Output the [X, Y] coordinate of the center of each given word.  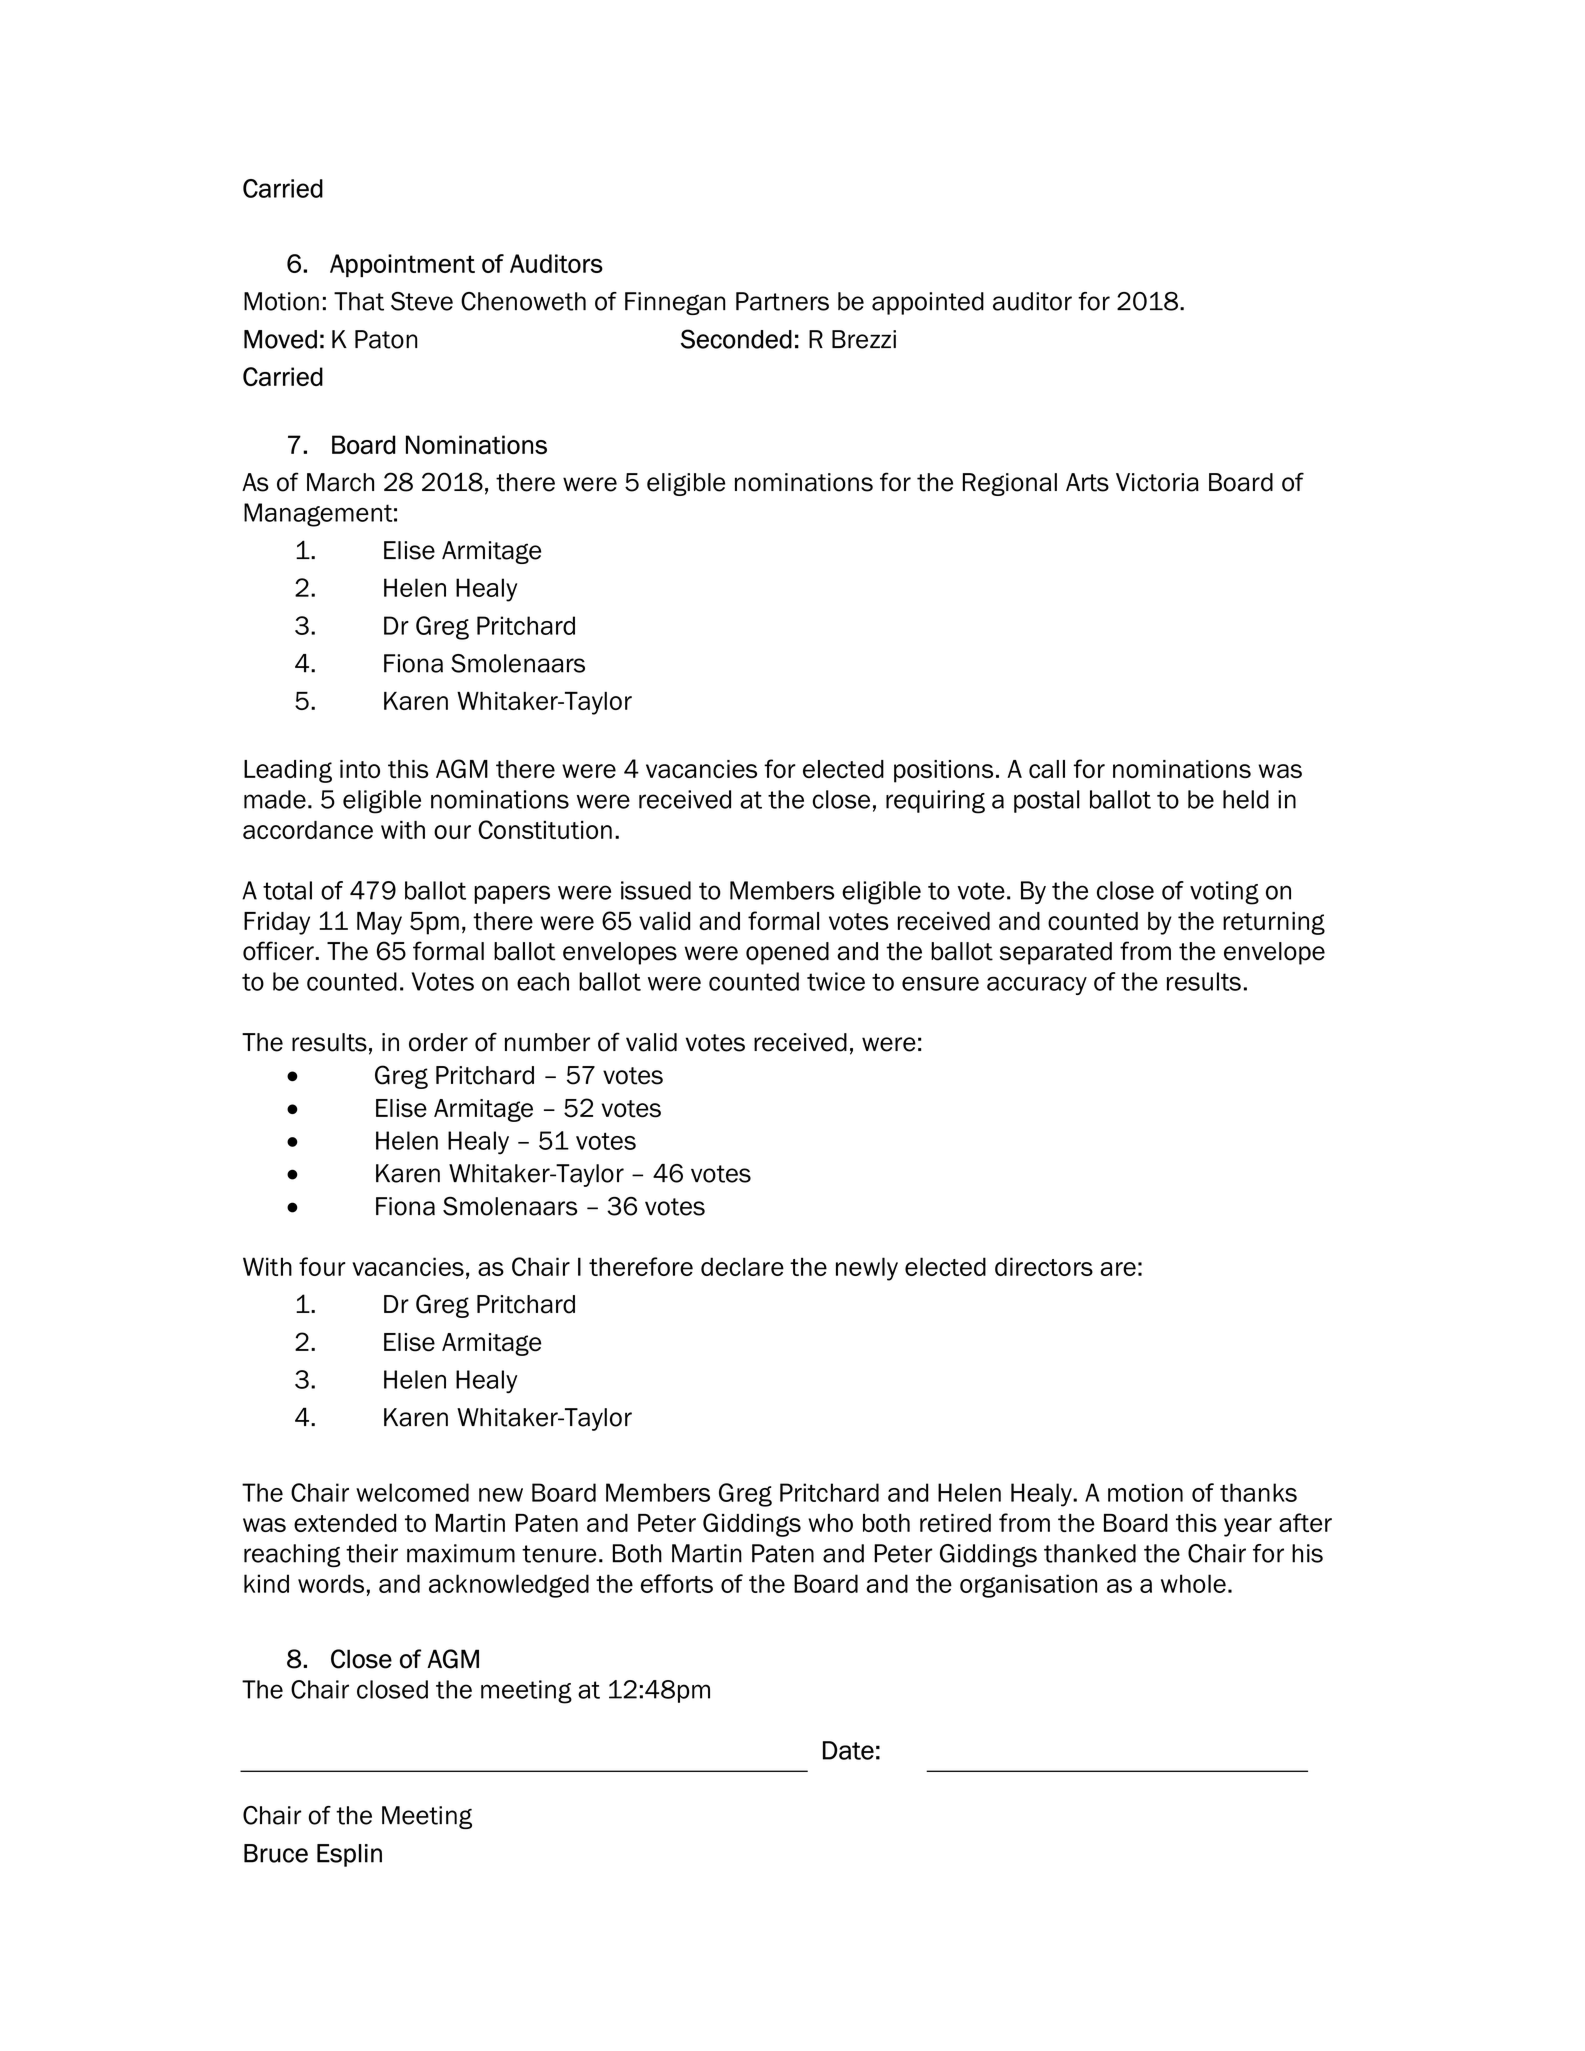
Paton [386, 339]
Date [848, 1750]
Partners [782, 301]
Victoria [1157, 482]
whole [1193, 1583]
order [438, 1042]
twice [836, 981]
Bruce [276, 1853]
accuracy [1037, 985]
